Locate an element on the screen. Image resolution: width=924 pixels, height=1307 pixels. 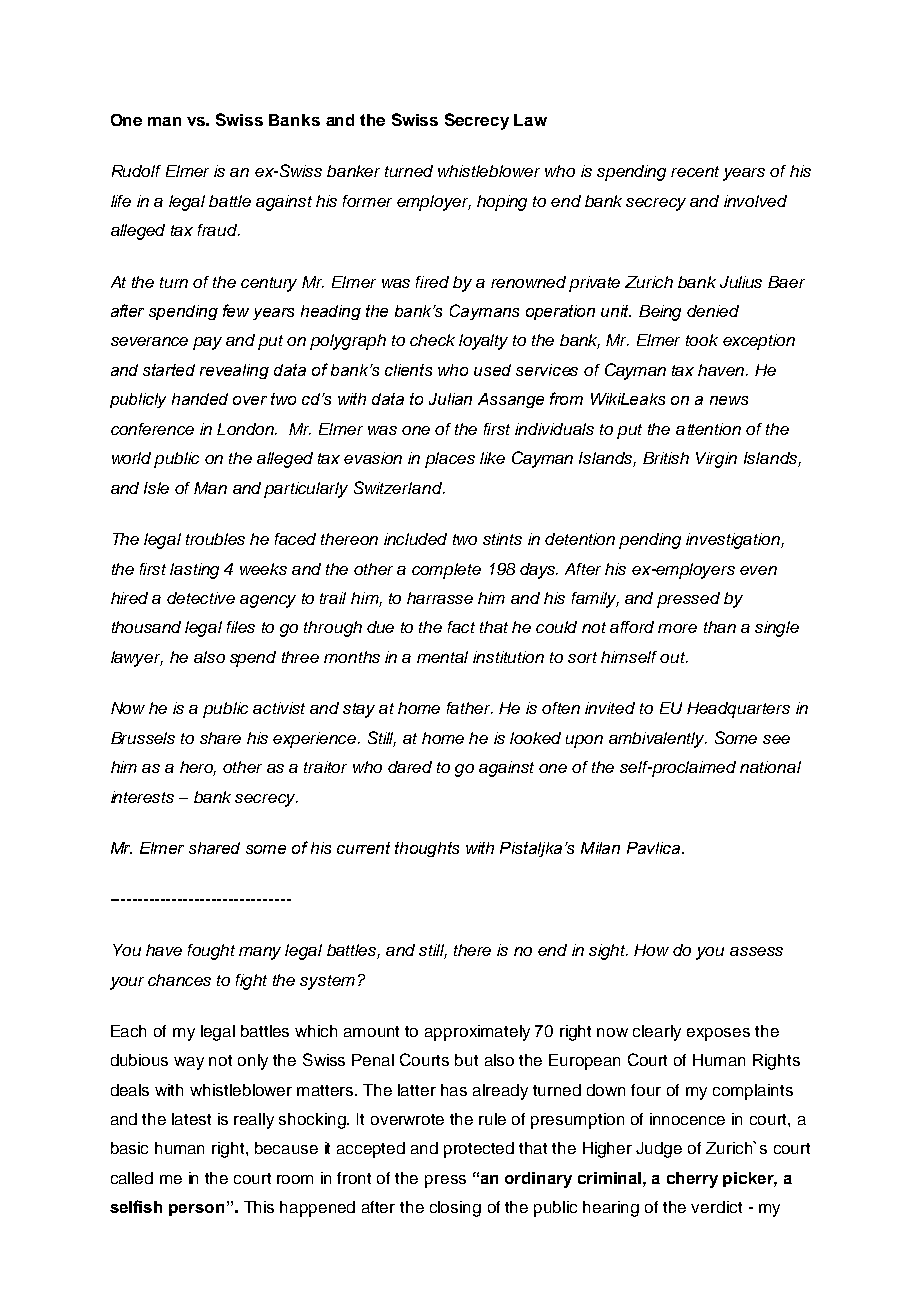
fought is located at coordinates (211, 952).
